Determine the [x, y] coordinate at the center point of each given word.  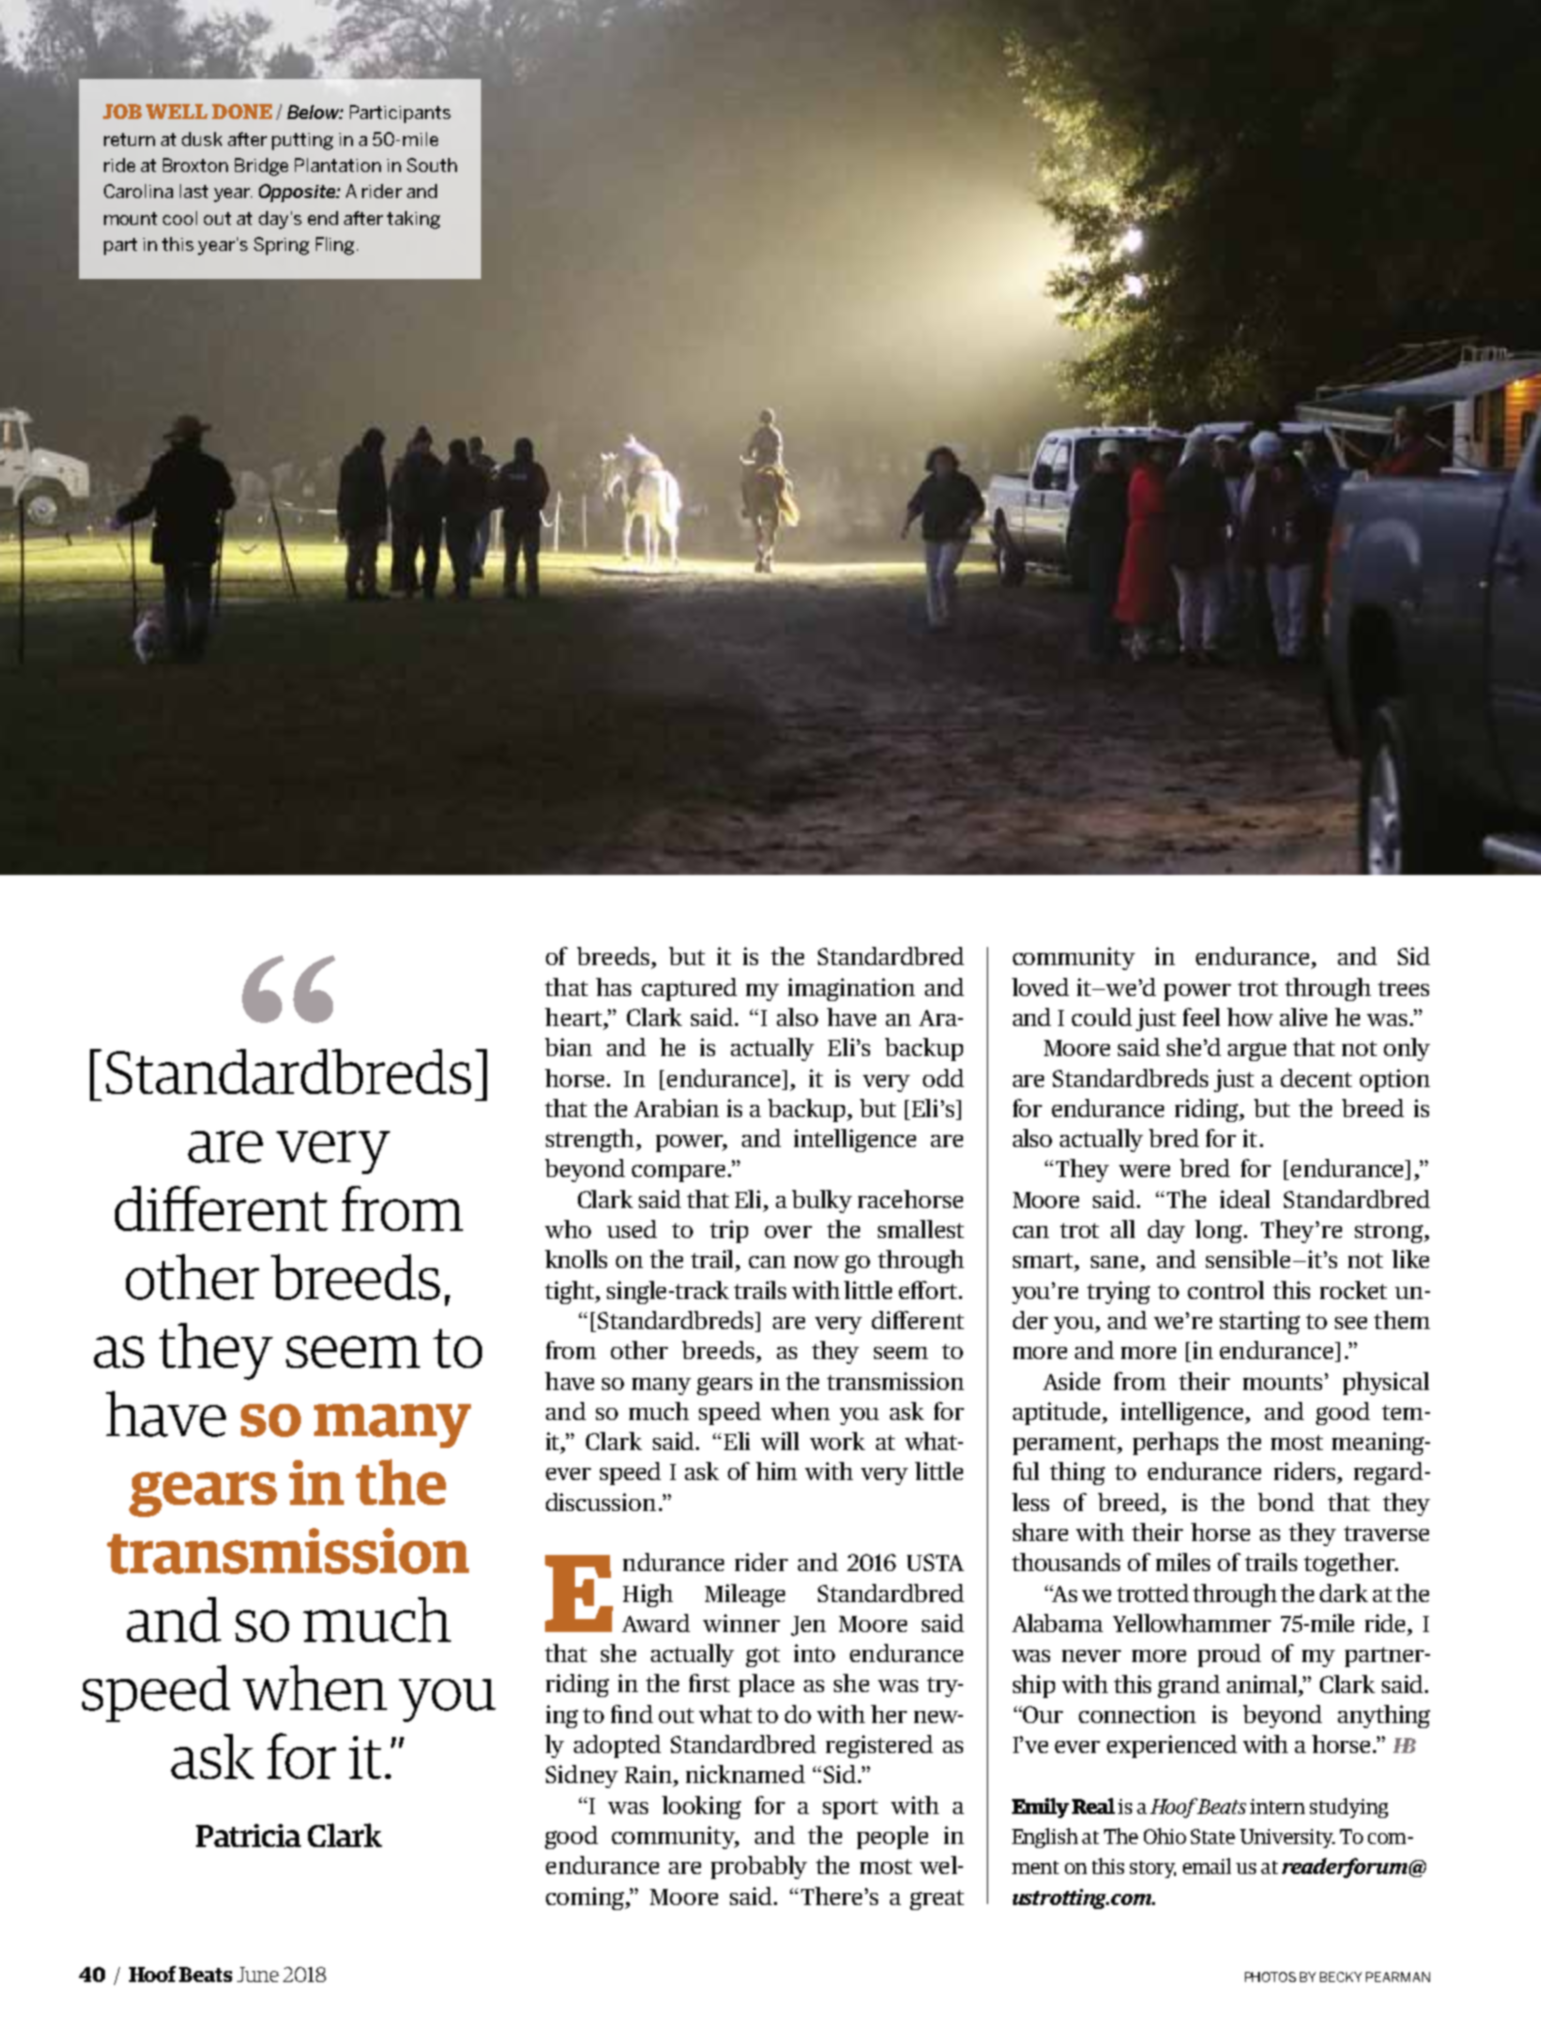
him [776, 1471]
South [432, 165]
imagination [851, 989]
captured [689, 989]
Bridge [261, 167]
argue [1257, 1052]
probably [759, 1867]
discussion [601, 1502]
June [258, 1974]
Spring [281, 246]
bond [1286, 1502]
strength [591, 1140]
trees [1403, 988]
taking [413, 220]
